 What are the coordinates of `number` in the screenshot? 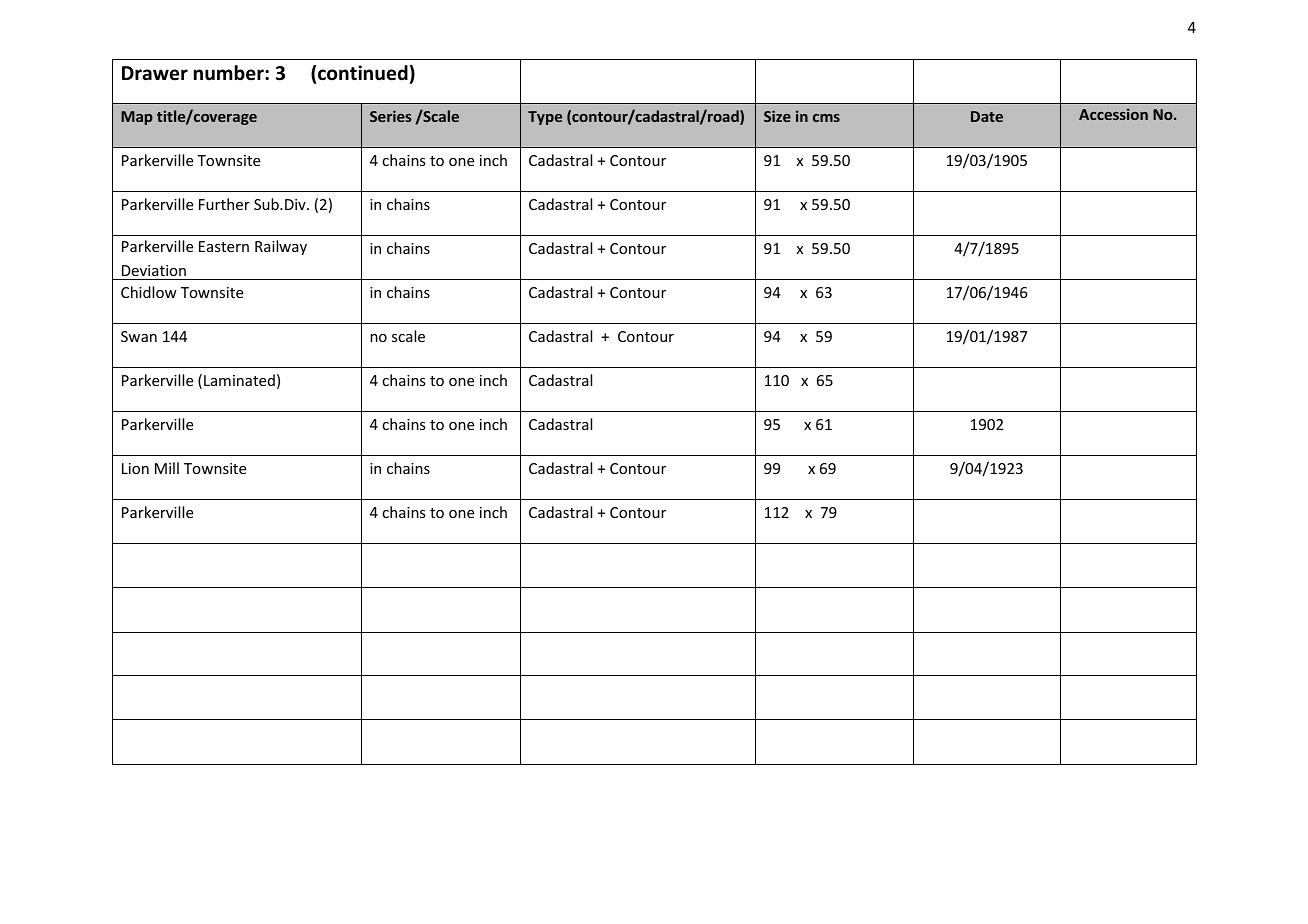 It's located at (230, 73).
